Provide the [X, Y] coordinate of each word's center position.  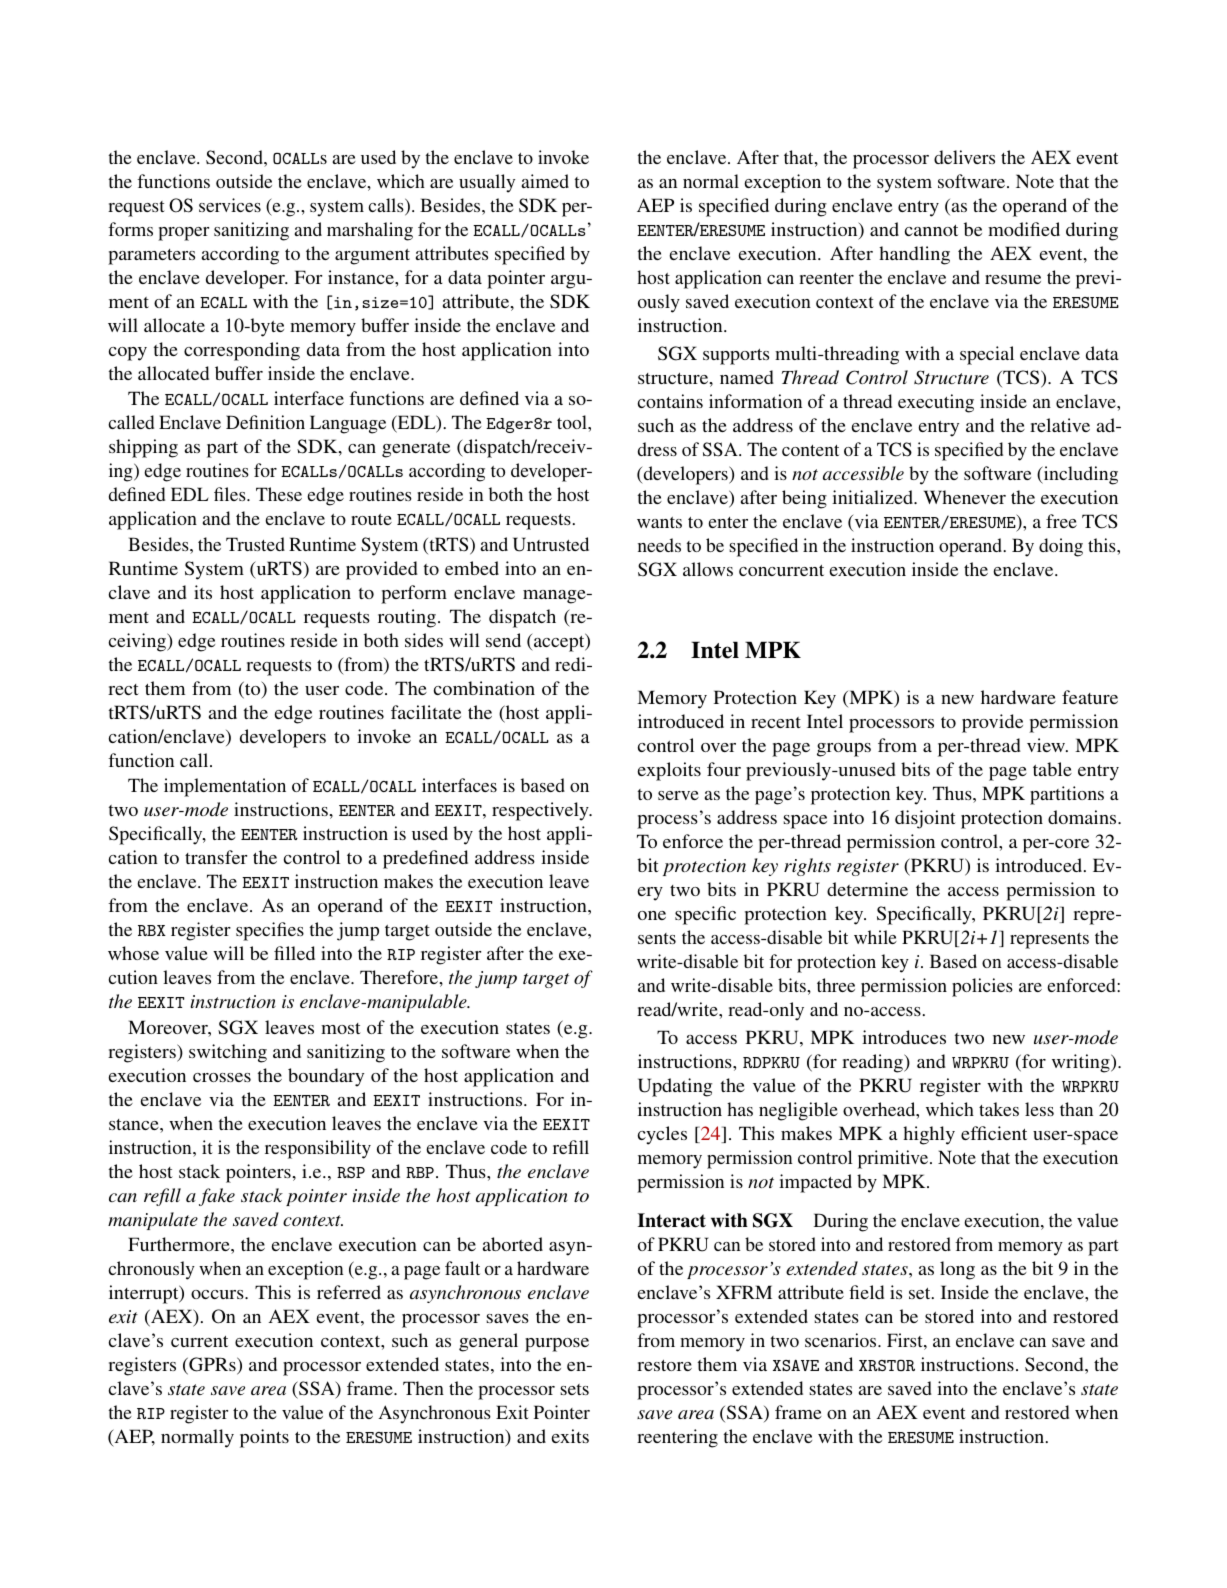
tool [573, 422]
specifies [270, 931]
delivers [964, 157]
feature [1090, 697]
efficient [994, 1133]
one [652, 915]
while [875, 937]
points [264, 1438]
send [503, 640]
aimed [545, 181]
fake [217, 1197]
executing [936, 403]
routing [407, 618]
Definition [265, 422]
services [230, 205]
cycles [662, 1135]
